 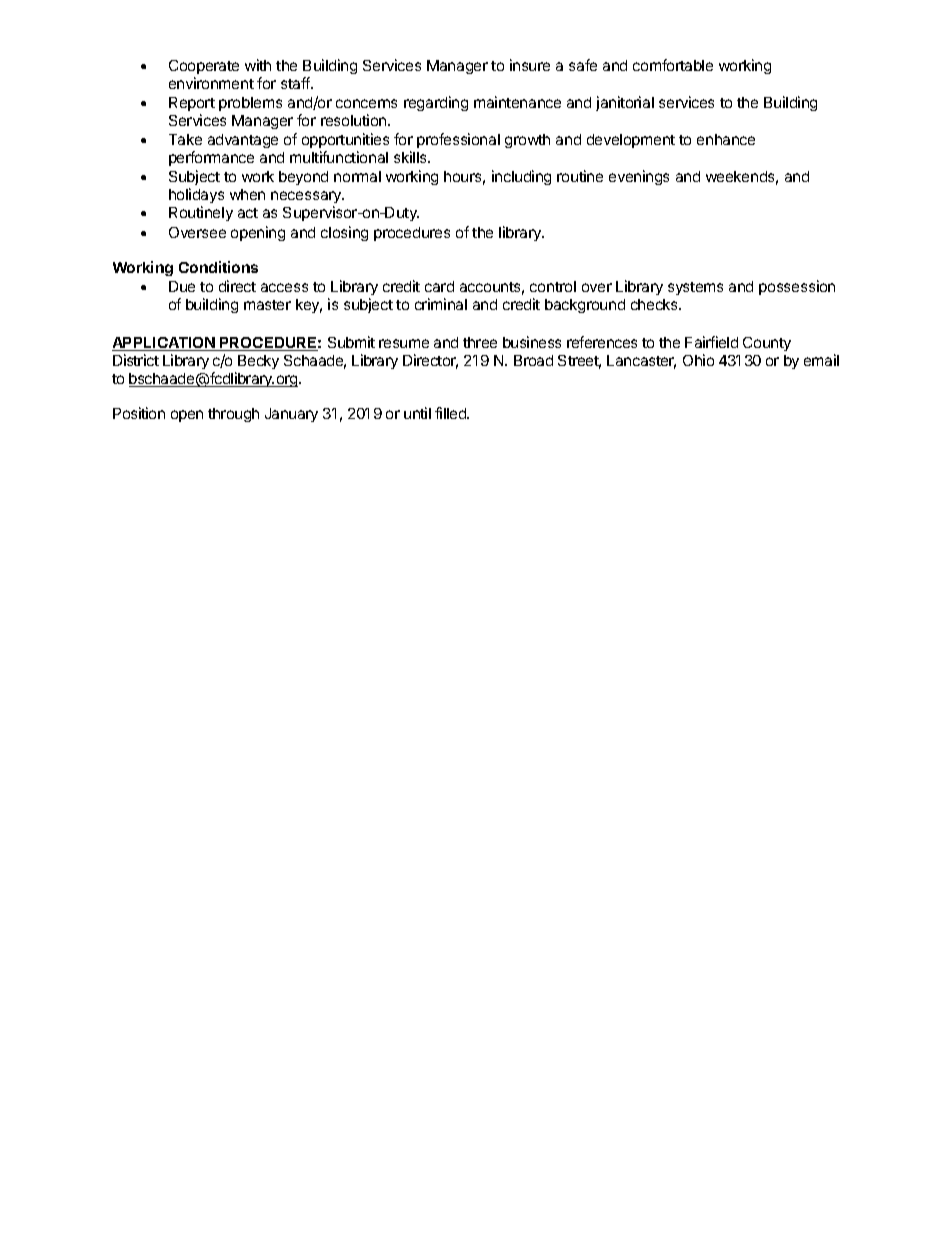 I want to click on possession, so click(x=797, y=287).
